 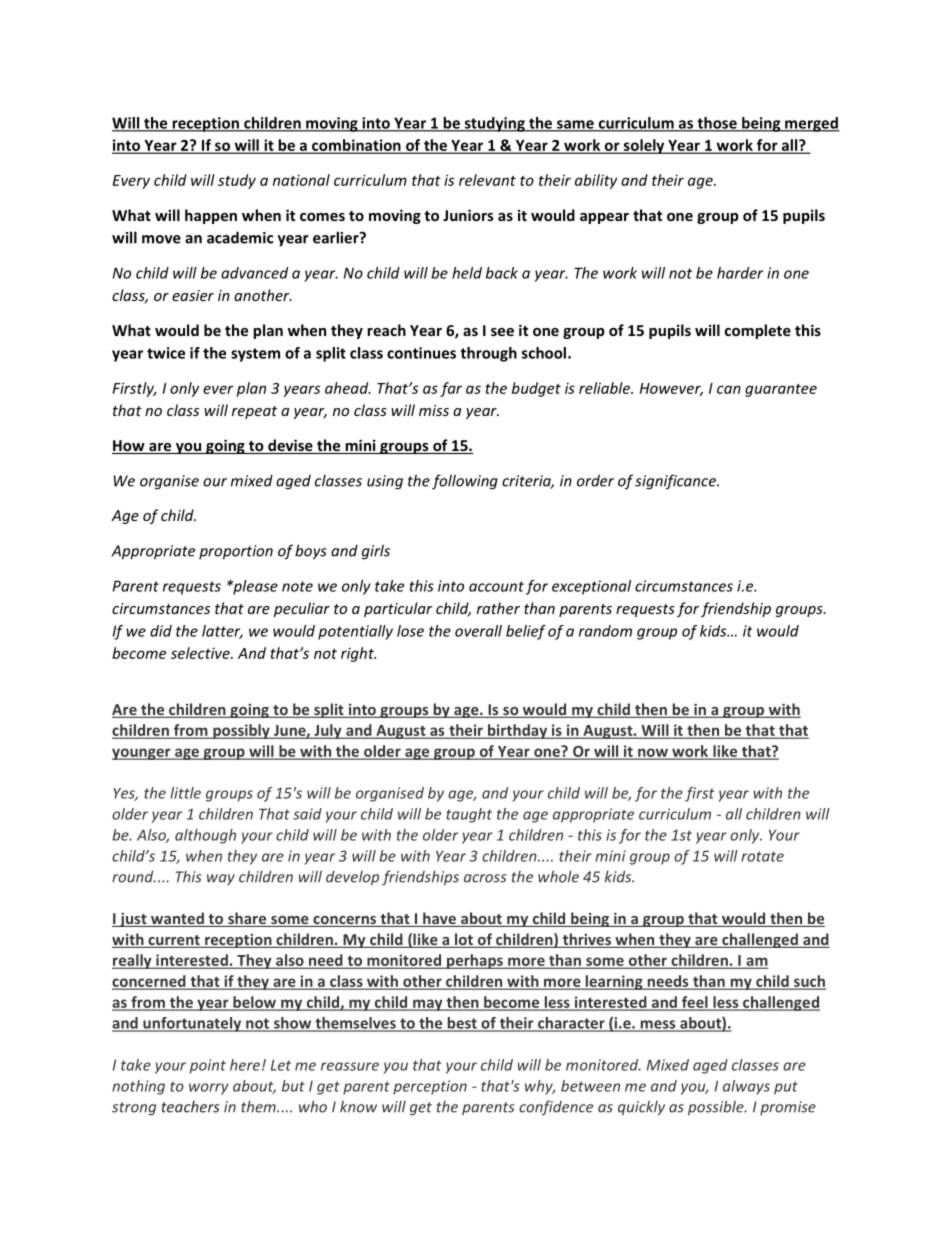 I want to click on perception, so click(x=430, y=1087).
